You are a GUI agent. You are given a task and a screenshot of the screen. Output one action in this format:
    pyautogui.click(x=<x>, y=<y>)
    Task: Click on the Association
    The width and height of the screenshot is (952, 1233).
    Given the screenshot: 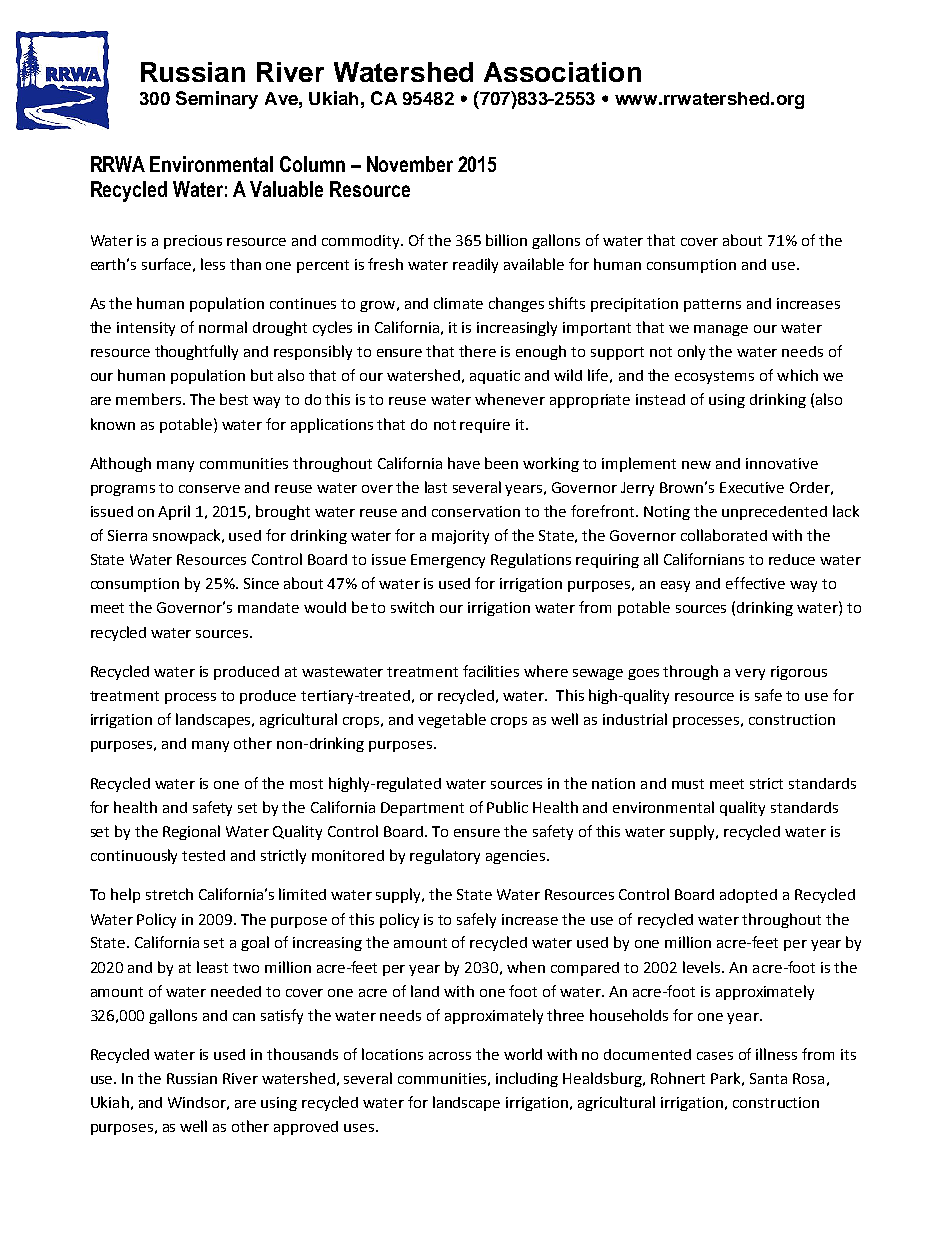 What is the action you would take?
    pyautogui.click(x=562, y=72)
